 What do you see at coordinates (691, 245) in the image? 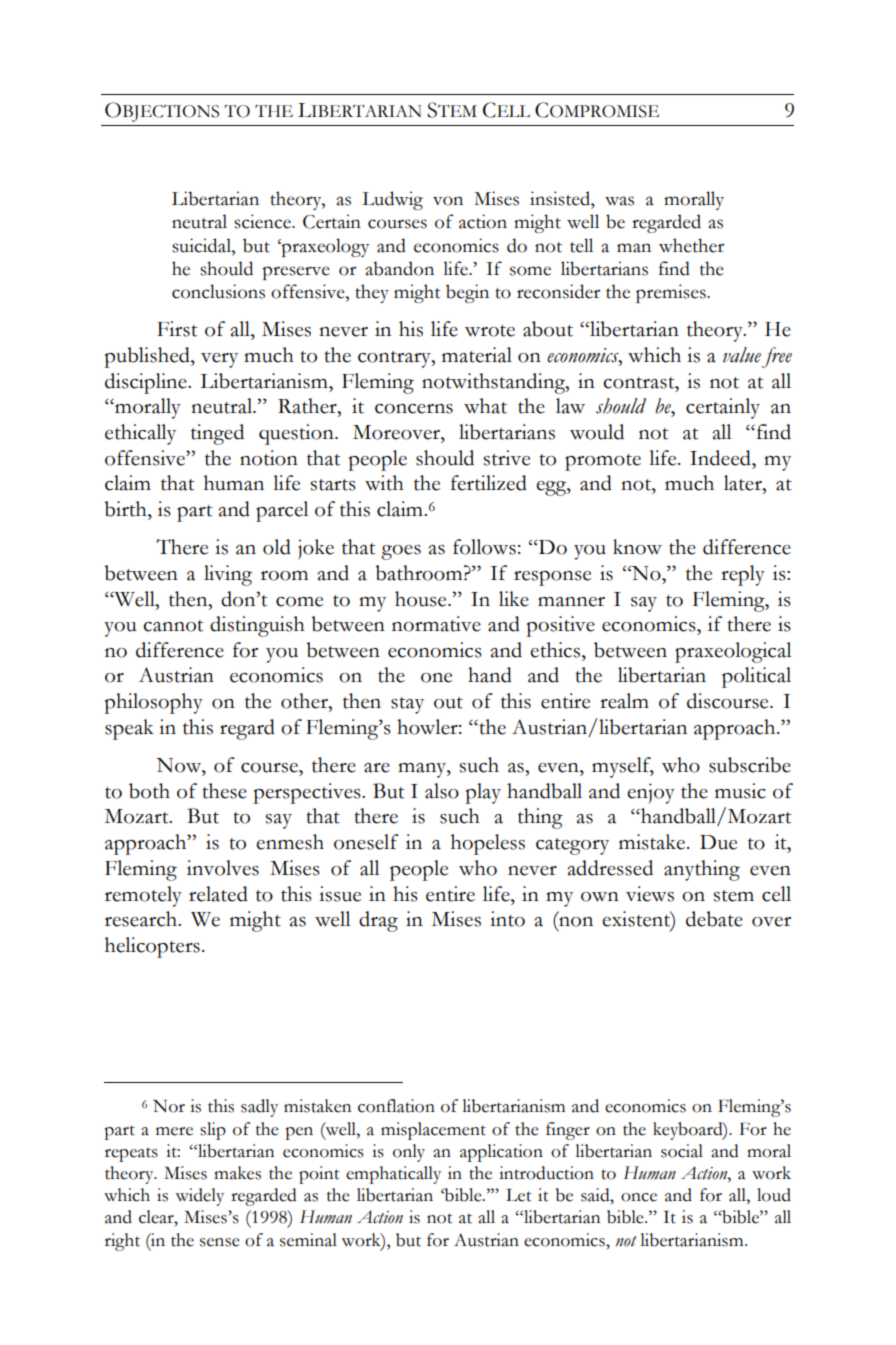
I see `whether` at bounding box center [691, 245].
